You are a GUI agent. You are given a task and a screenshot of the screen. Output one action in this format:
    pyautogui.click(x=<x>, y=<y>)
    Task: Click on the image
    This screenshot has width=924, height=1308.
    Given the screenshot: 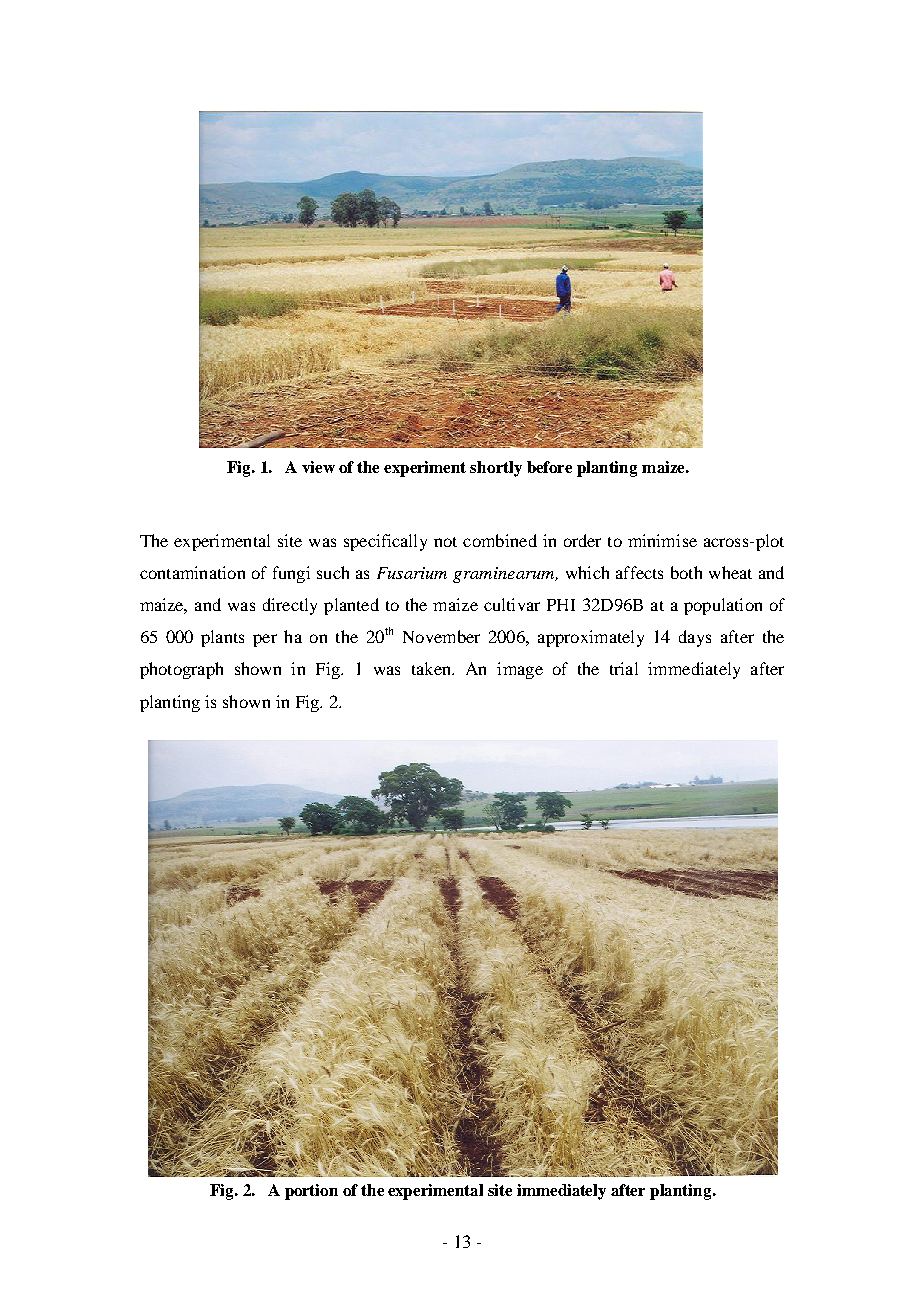 What is the action you would take?
    pyautogui.click(x=520, y=670)
